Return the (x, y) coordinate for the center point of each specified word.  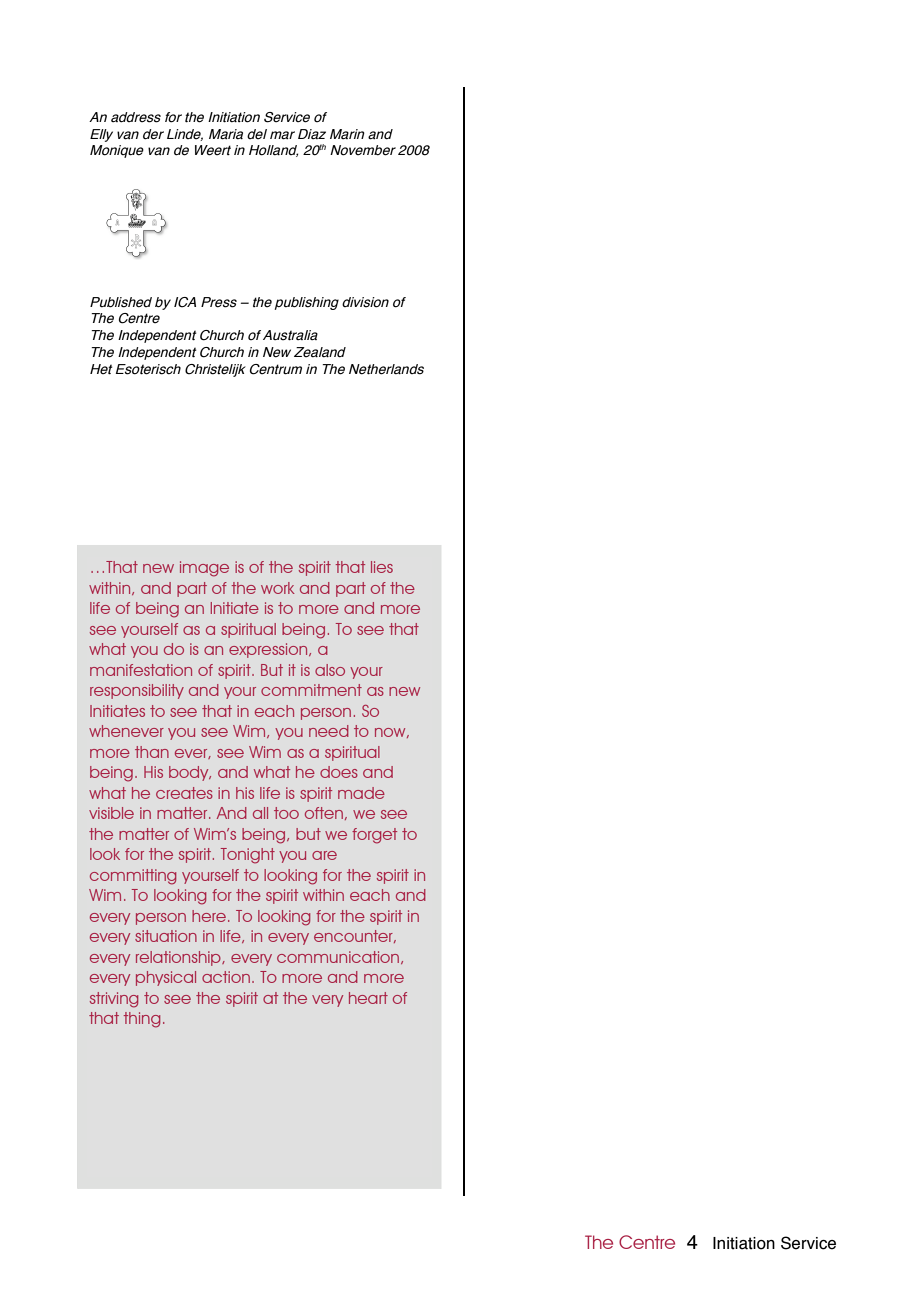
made (361, 793)
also (330, 670)
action (226, 977)
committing (133, 877)
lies (382, 567)
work (278, 588)
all (260, 813)
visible (111, 813)
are (324, 855)
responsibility (137, 691)
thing (142, 1020)
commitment (311, 690)
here (209, 916)
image (204, 569)
